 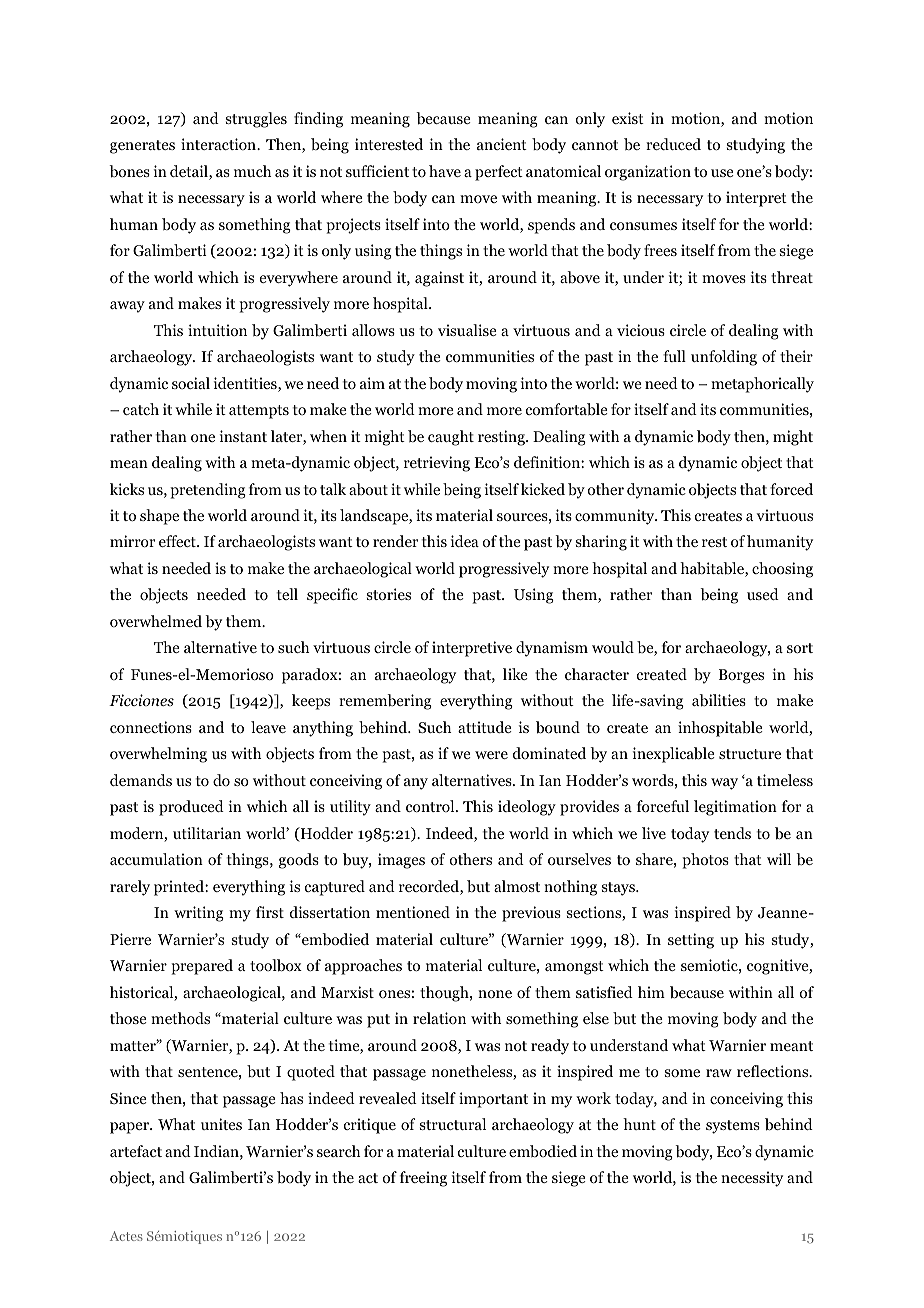 What do you see at coordinates (219, 144) in the screenshot?
I see `interaction` at bounding box center [219, 144].
